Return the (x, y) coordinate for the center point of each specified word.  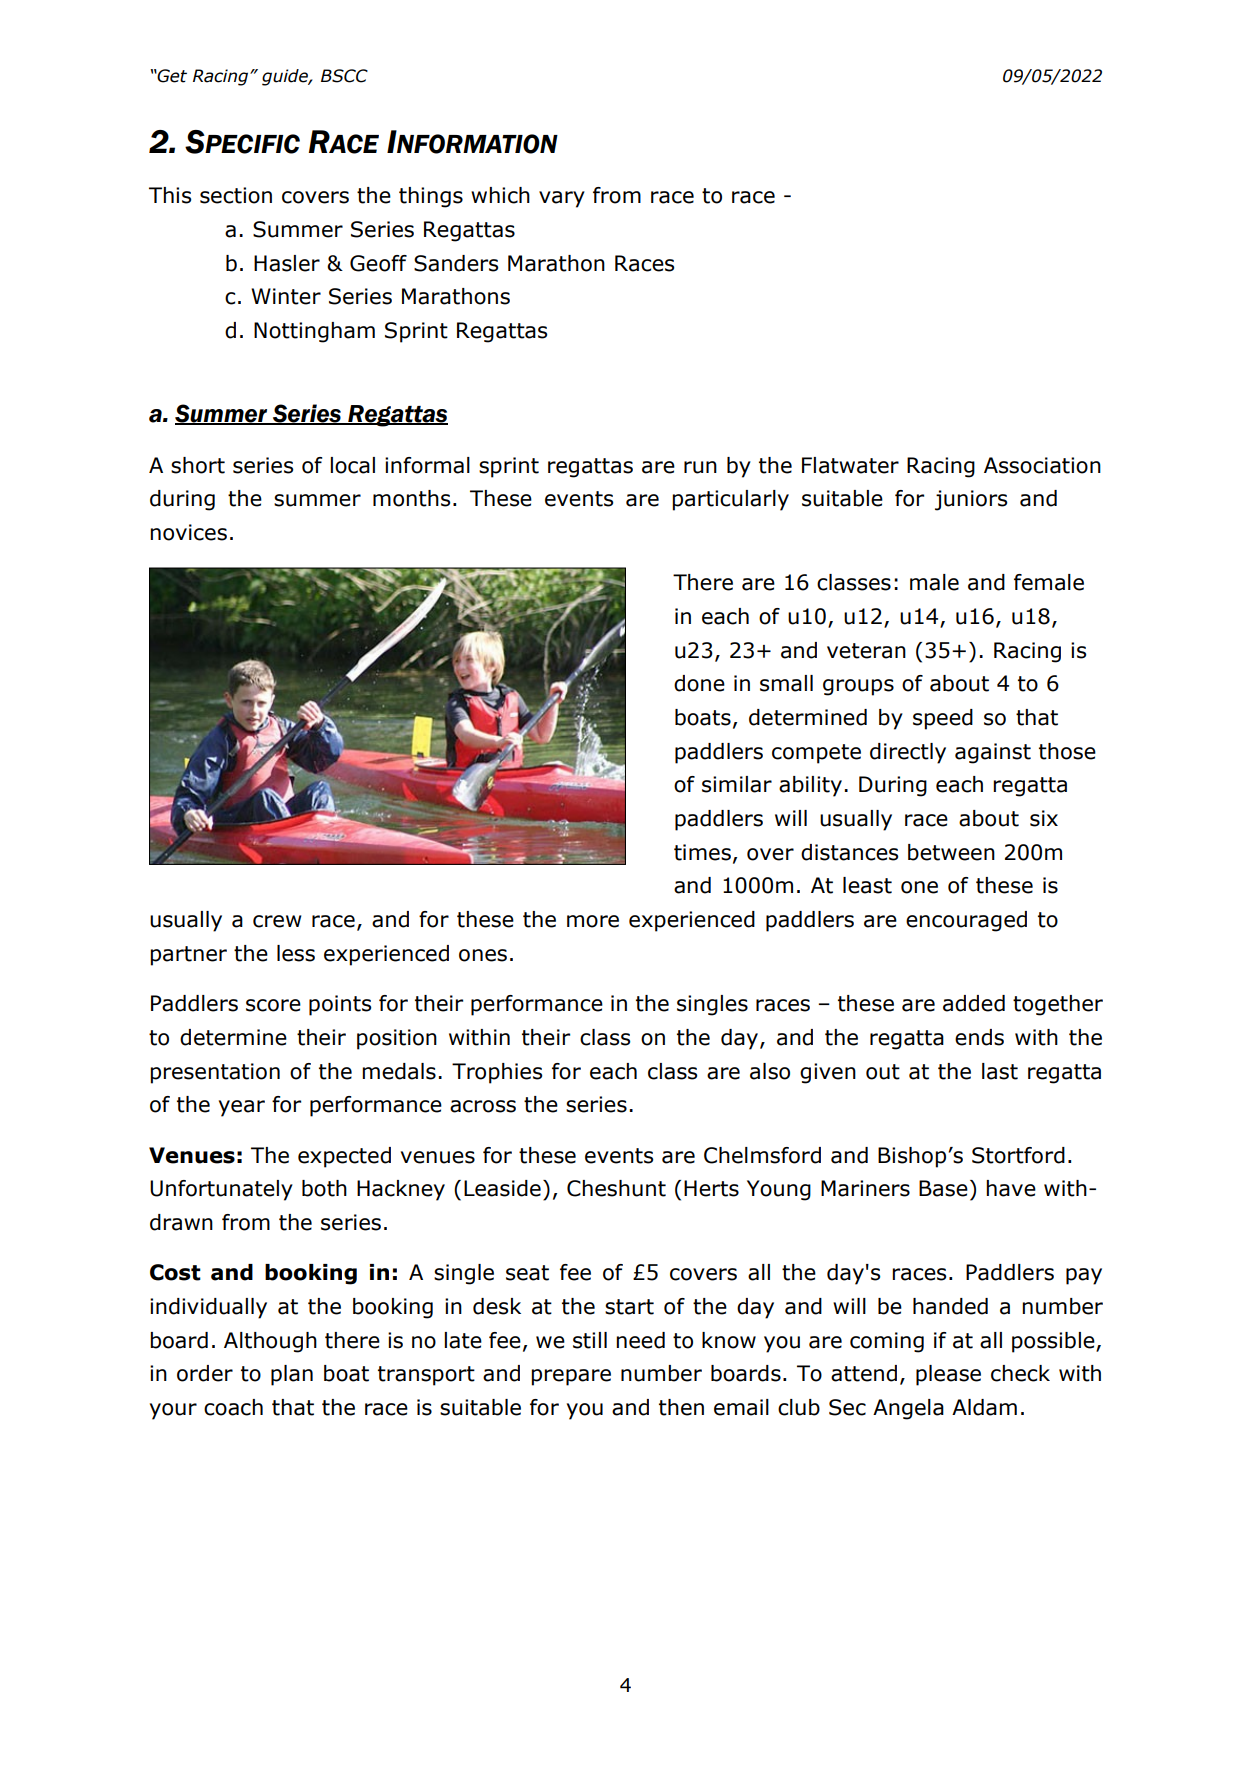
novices (188, 532)
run (700, 467)
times (702, 852)
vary (562, 199)
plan (292, 1375)
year (242, 1108)
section (236, 195)
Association (1042, 465)
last (1000, 1071)
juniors (971, 500)
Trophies (497, 1073)
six (1044, 818)
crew (277, 921)
